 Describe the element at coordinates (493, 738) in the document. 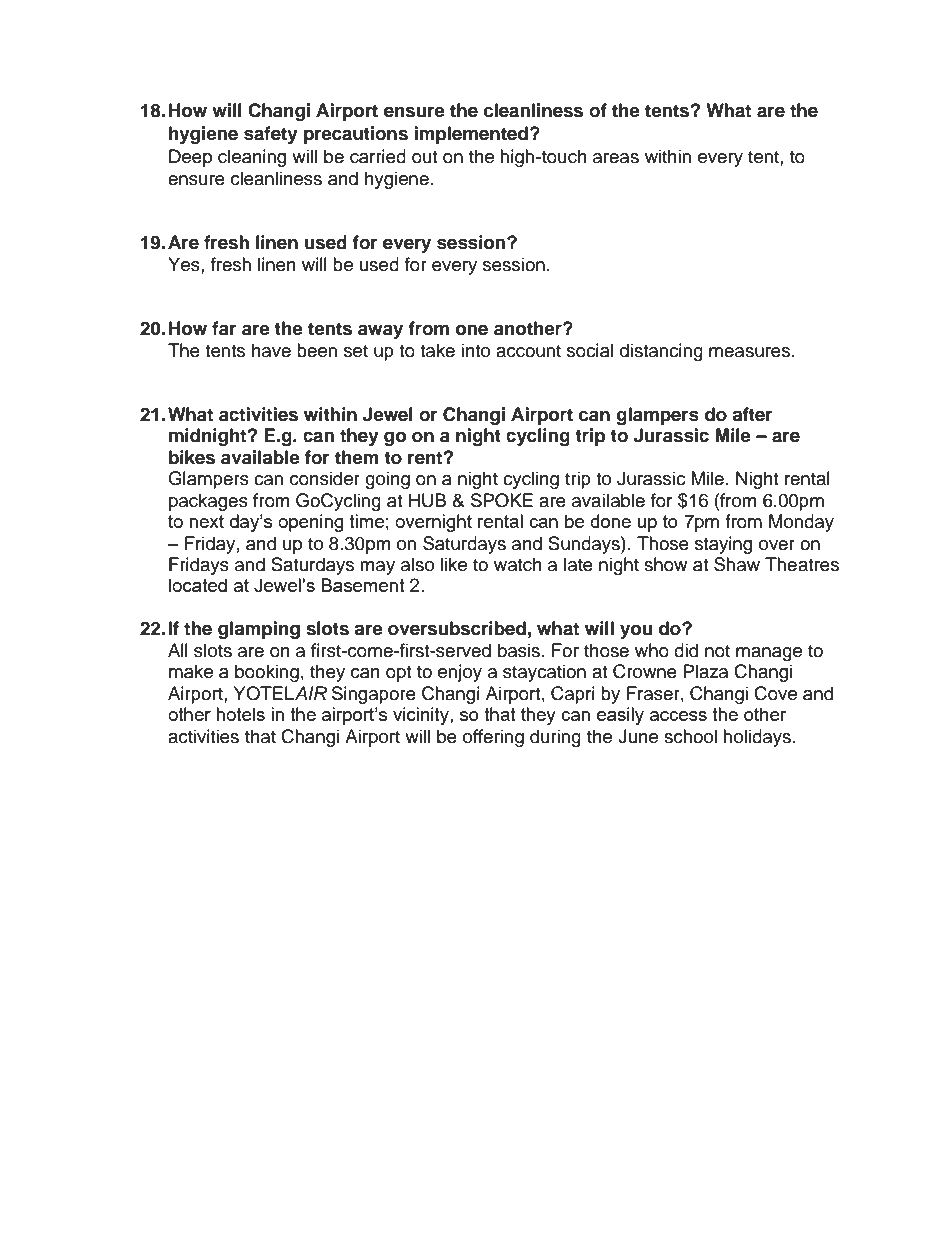

I see `offering` at that location.
